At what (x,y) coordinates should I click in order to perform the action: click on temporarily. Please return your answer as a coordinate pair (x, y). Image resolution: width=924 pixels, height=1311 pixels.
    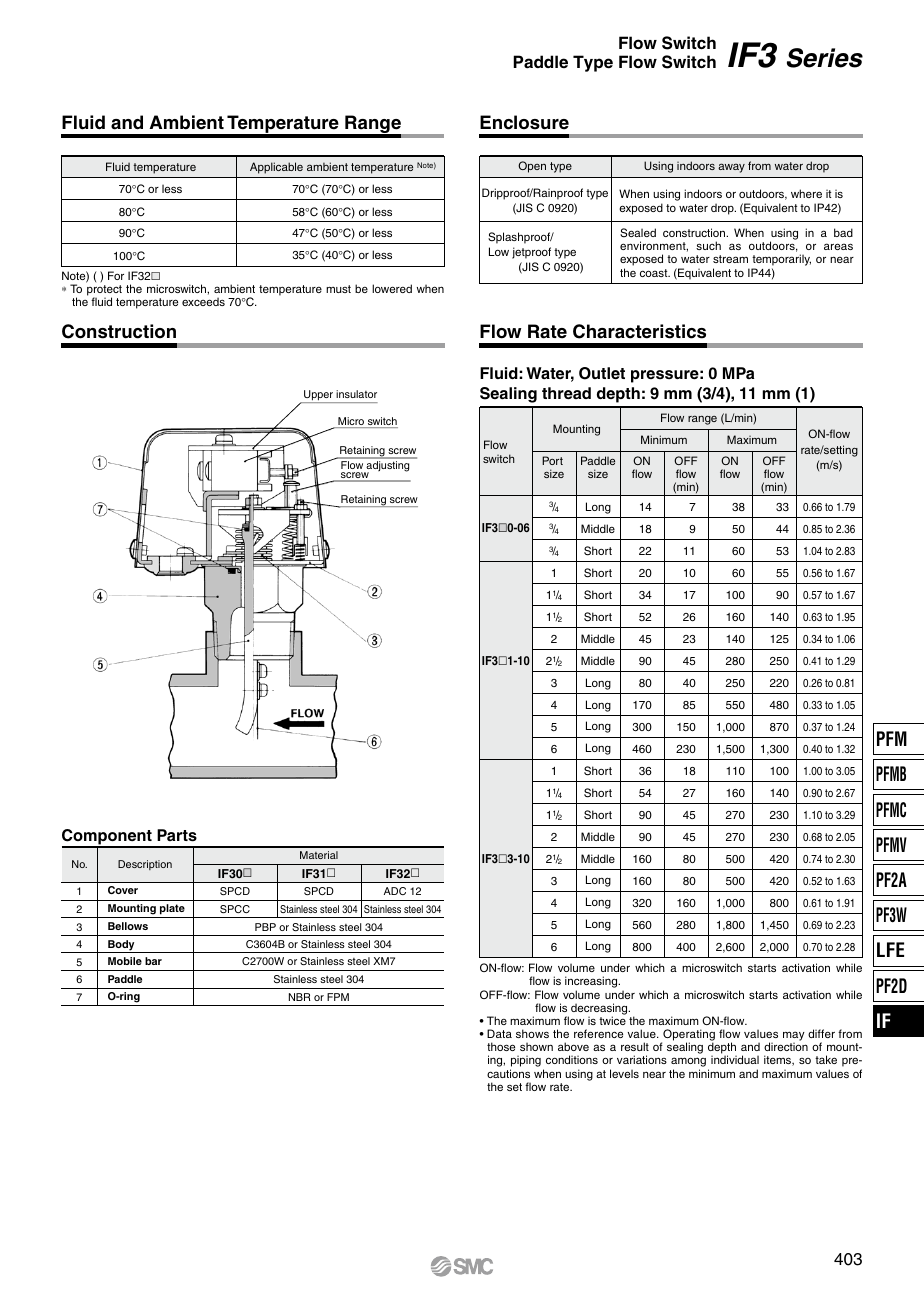
    Looking at the image, I should click on (781, 261).
